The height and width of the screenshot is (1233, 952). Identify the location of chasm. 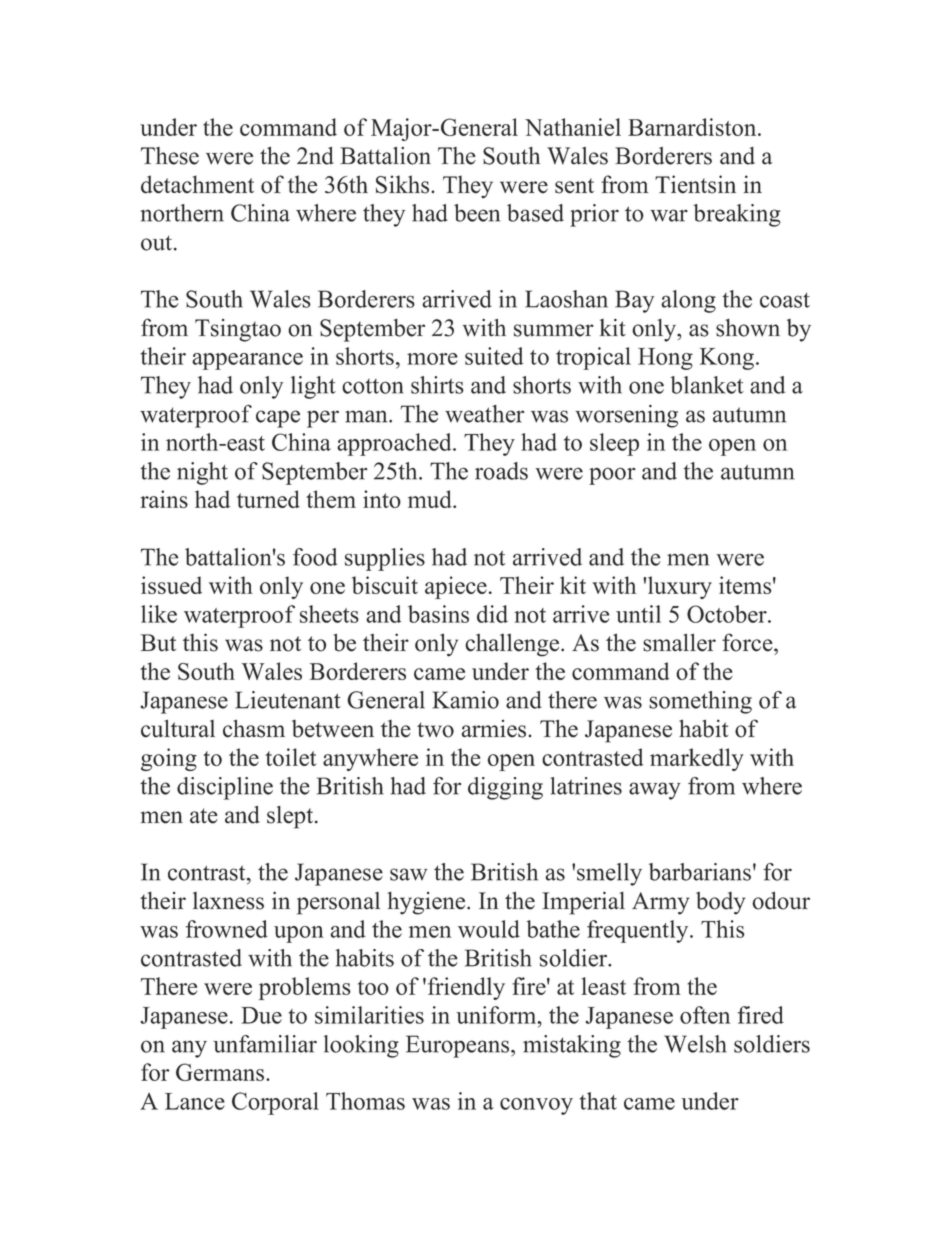
(254, 729).
